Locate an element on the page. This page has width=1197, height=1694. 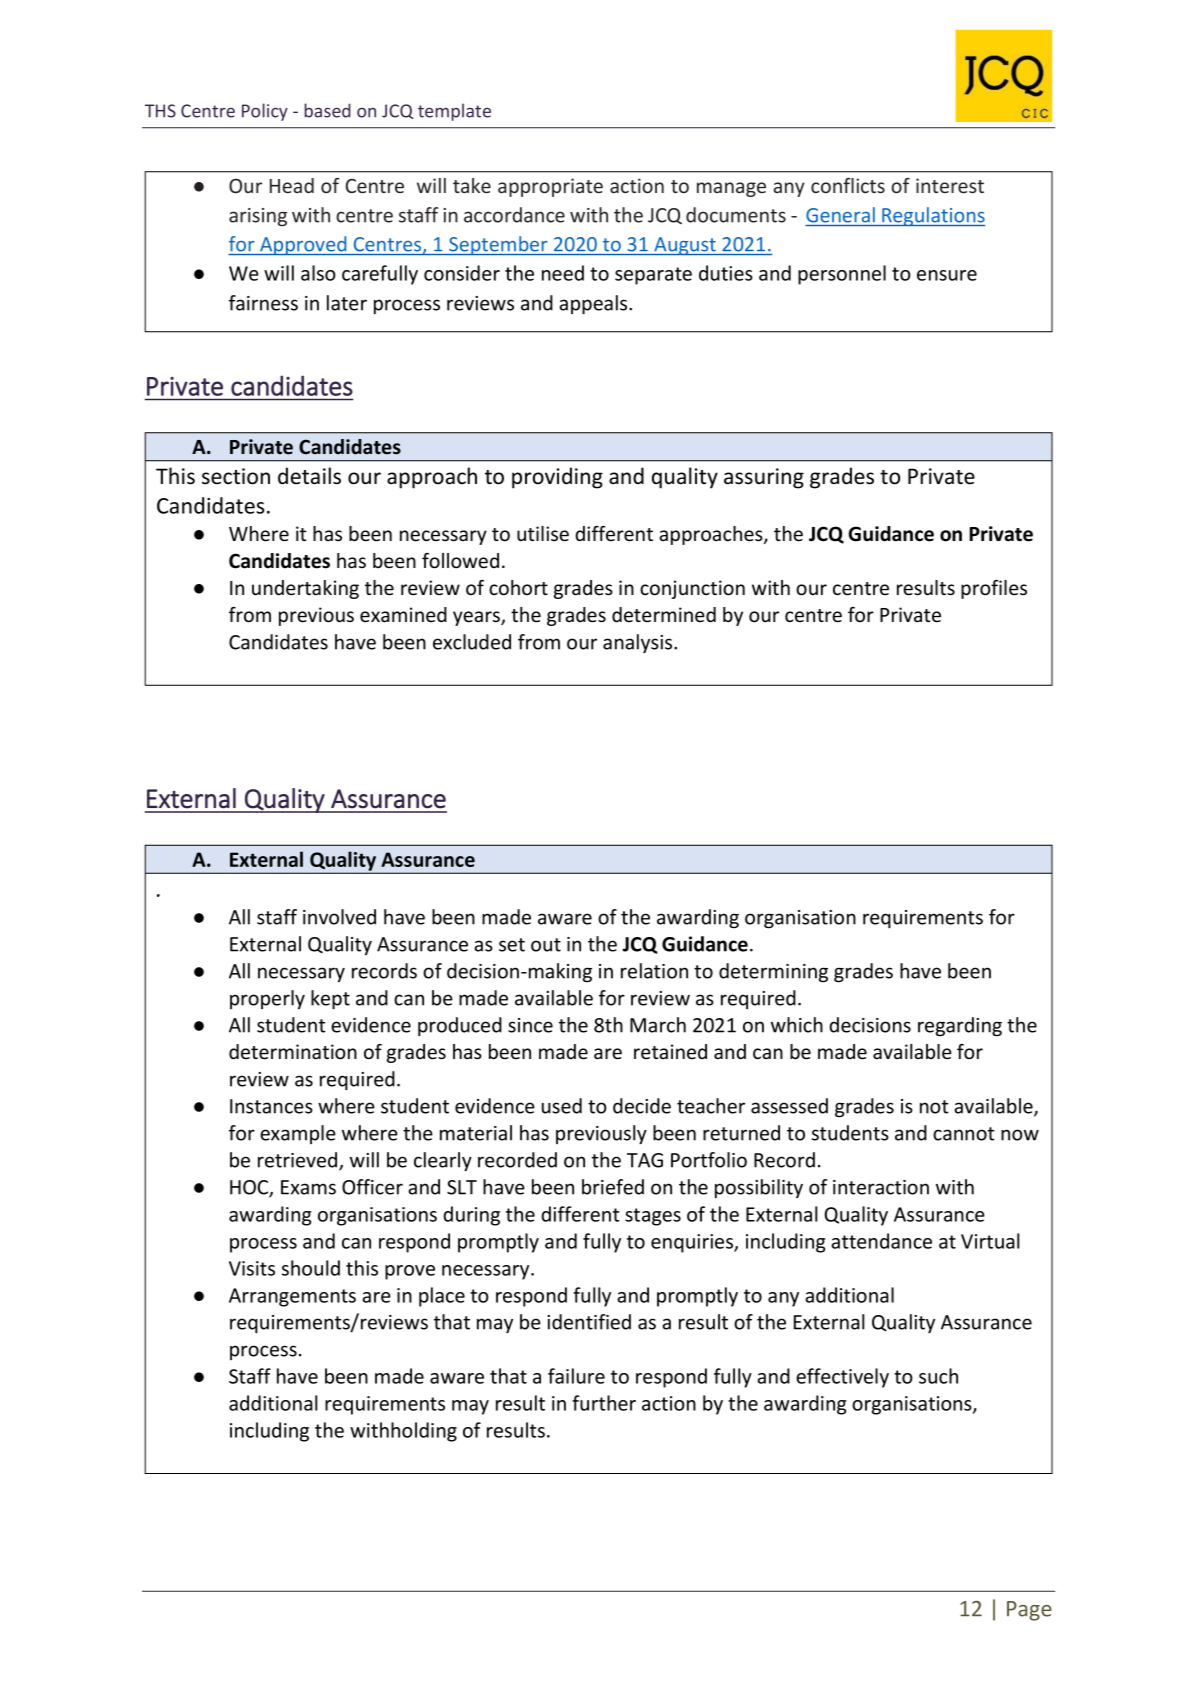
regarding is located at coordinates (960, 1027).
